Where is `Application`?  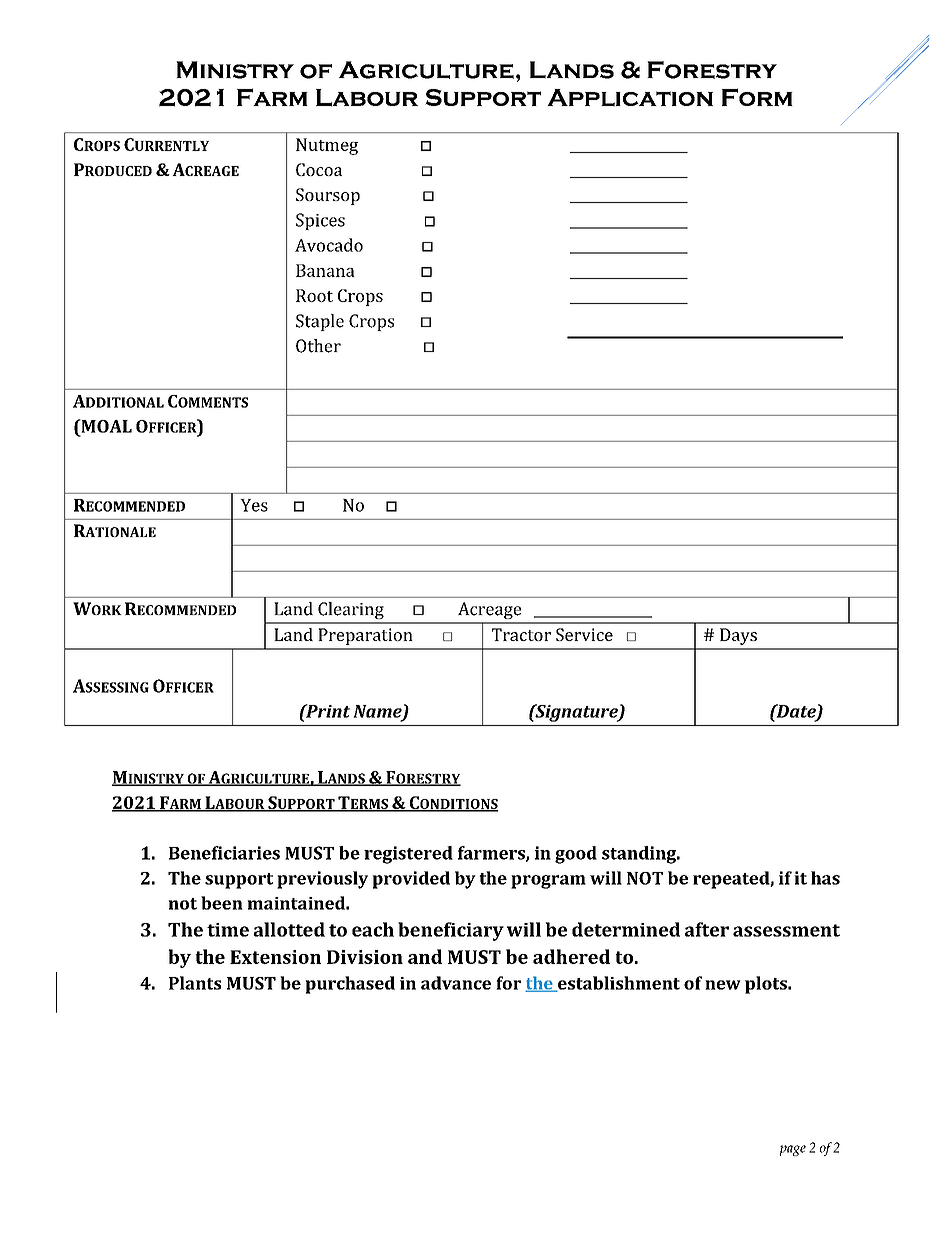 Application is located at coordinates (630, 98).
